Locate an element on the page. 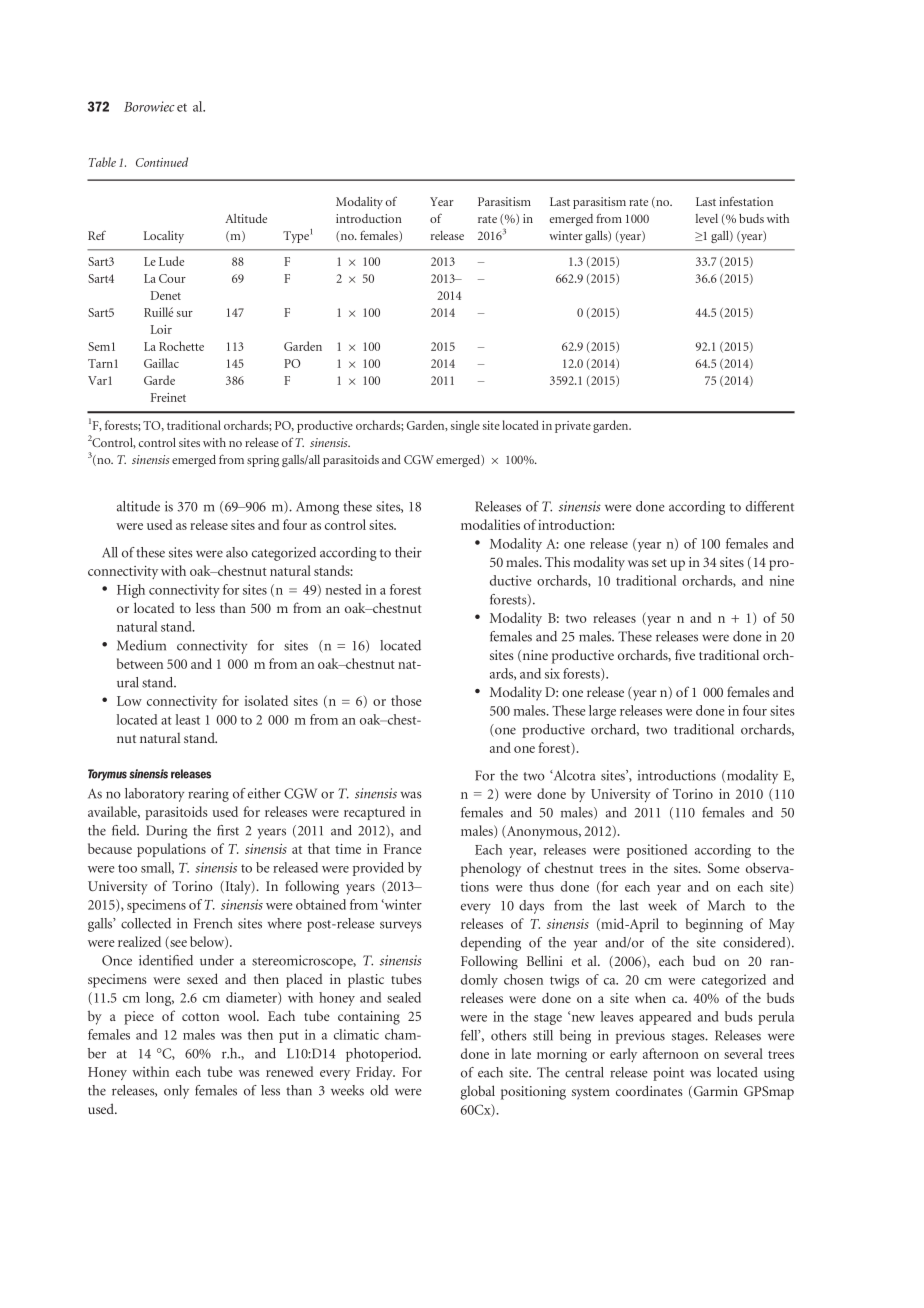 Image resolution: width=924 pixels, height=1308 pixels. laboratory is located at coordinates (154, 795).
